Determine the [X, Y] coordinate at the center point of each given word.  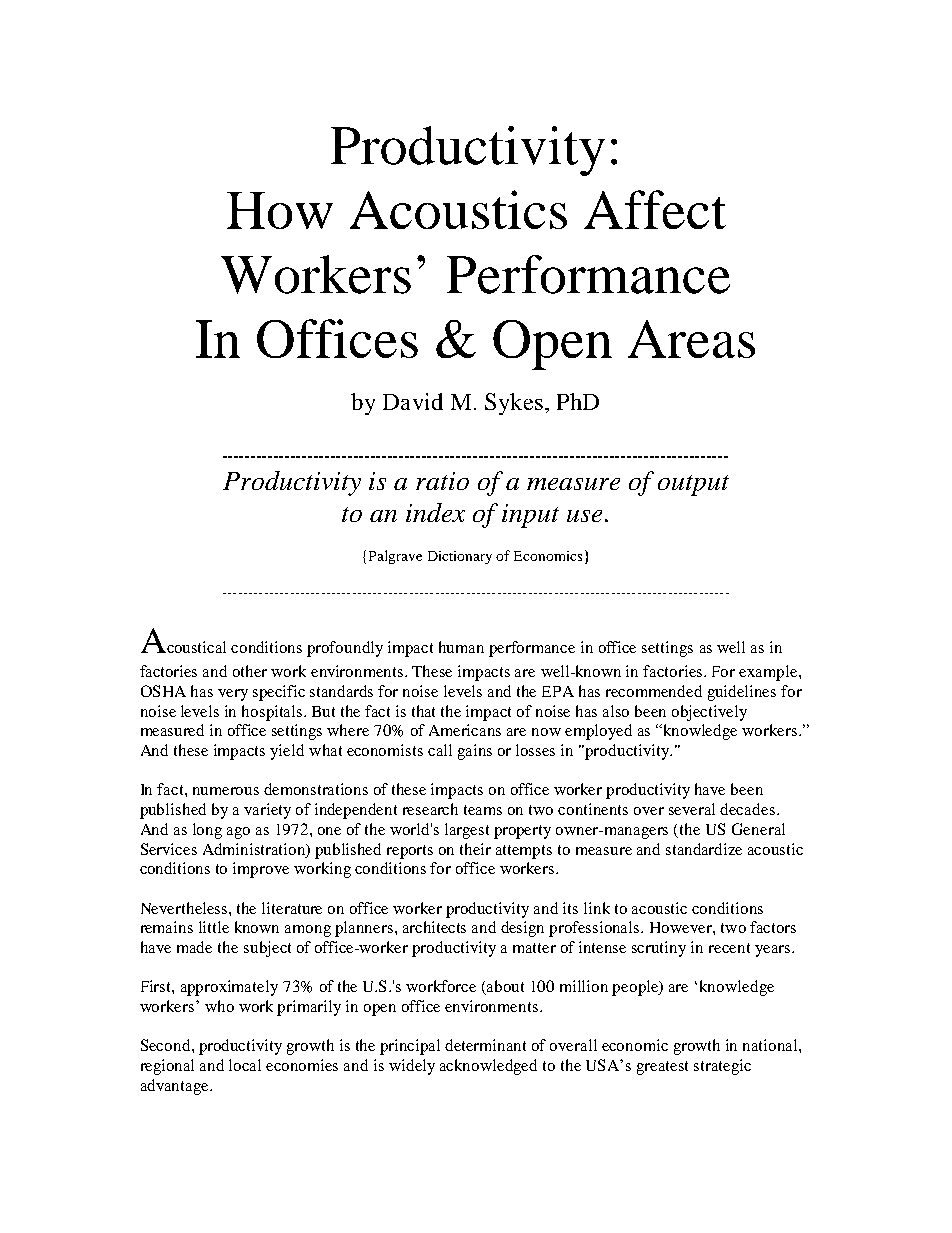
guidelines [742, 693]
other [250, 671]
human [461, 647]
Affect [655, 209]
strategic [722, 1067]
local [245, 1065]
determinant [485, 1045]
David [413, 401]
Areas [691, 339]
